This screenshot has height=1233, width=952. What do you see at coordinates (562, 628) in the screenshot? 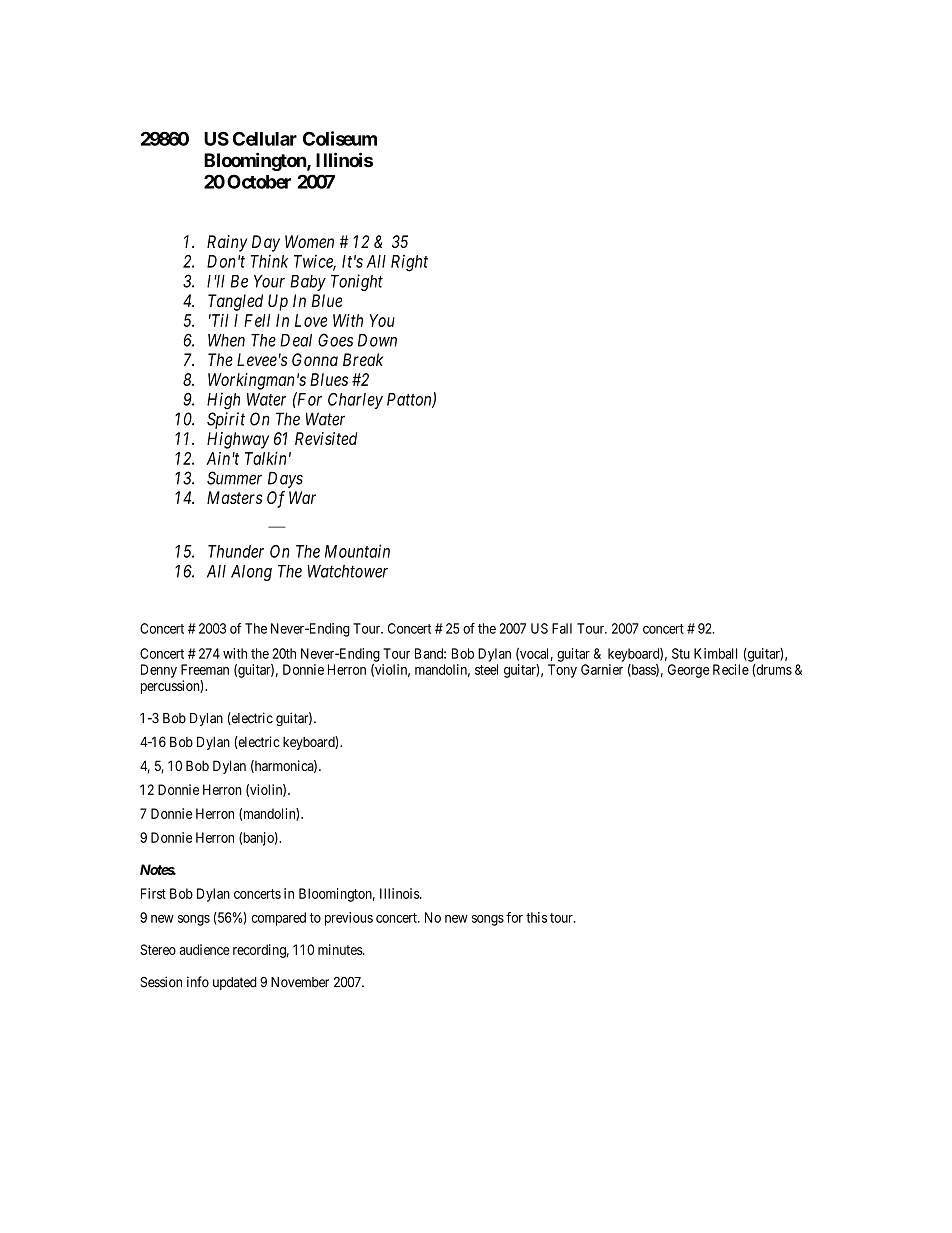
I see `Fall` at bounding box center [562, 628].
